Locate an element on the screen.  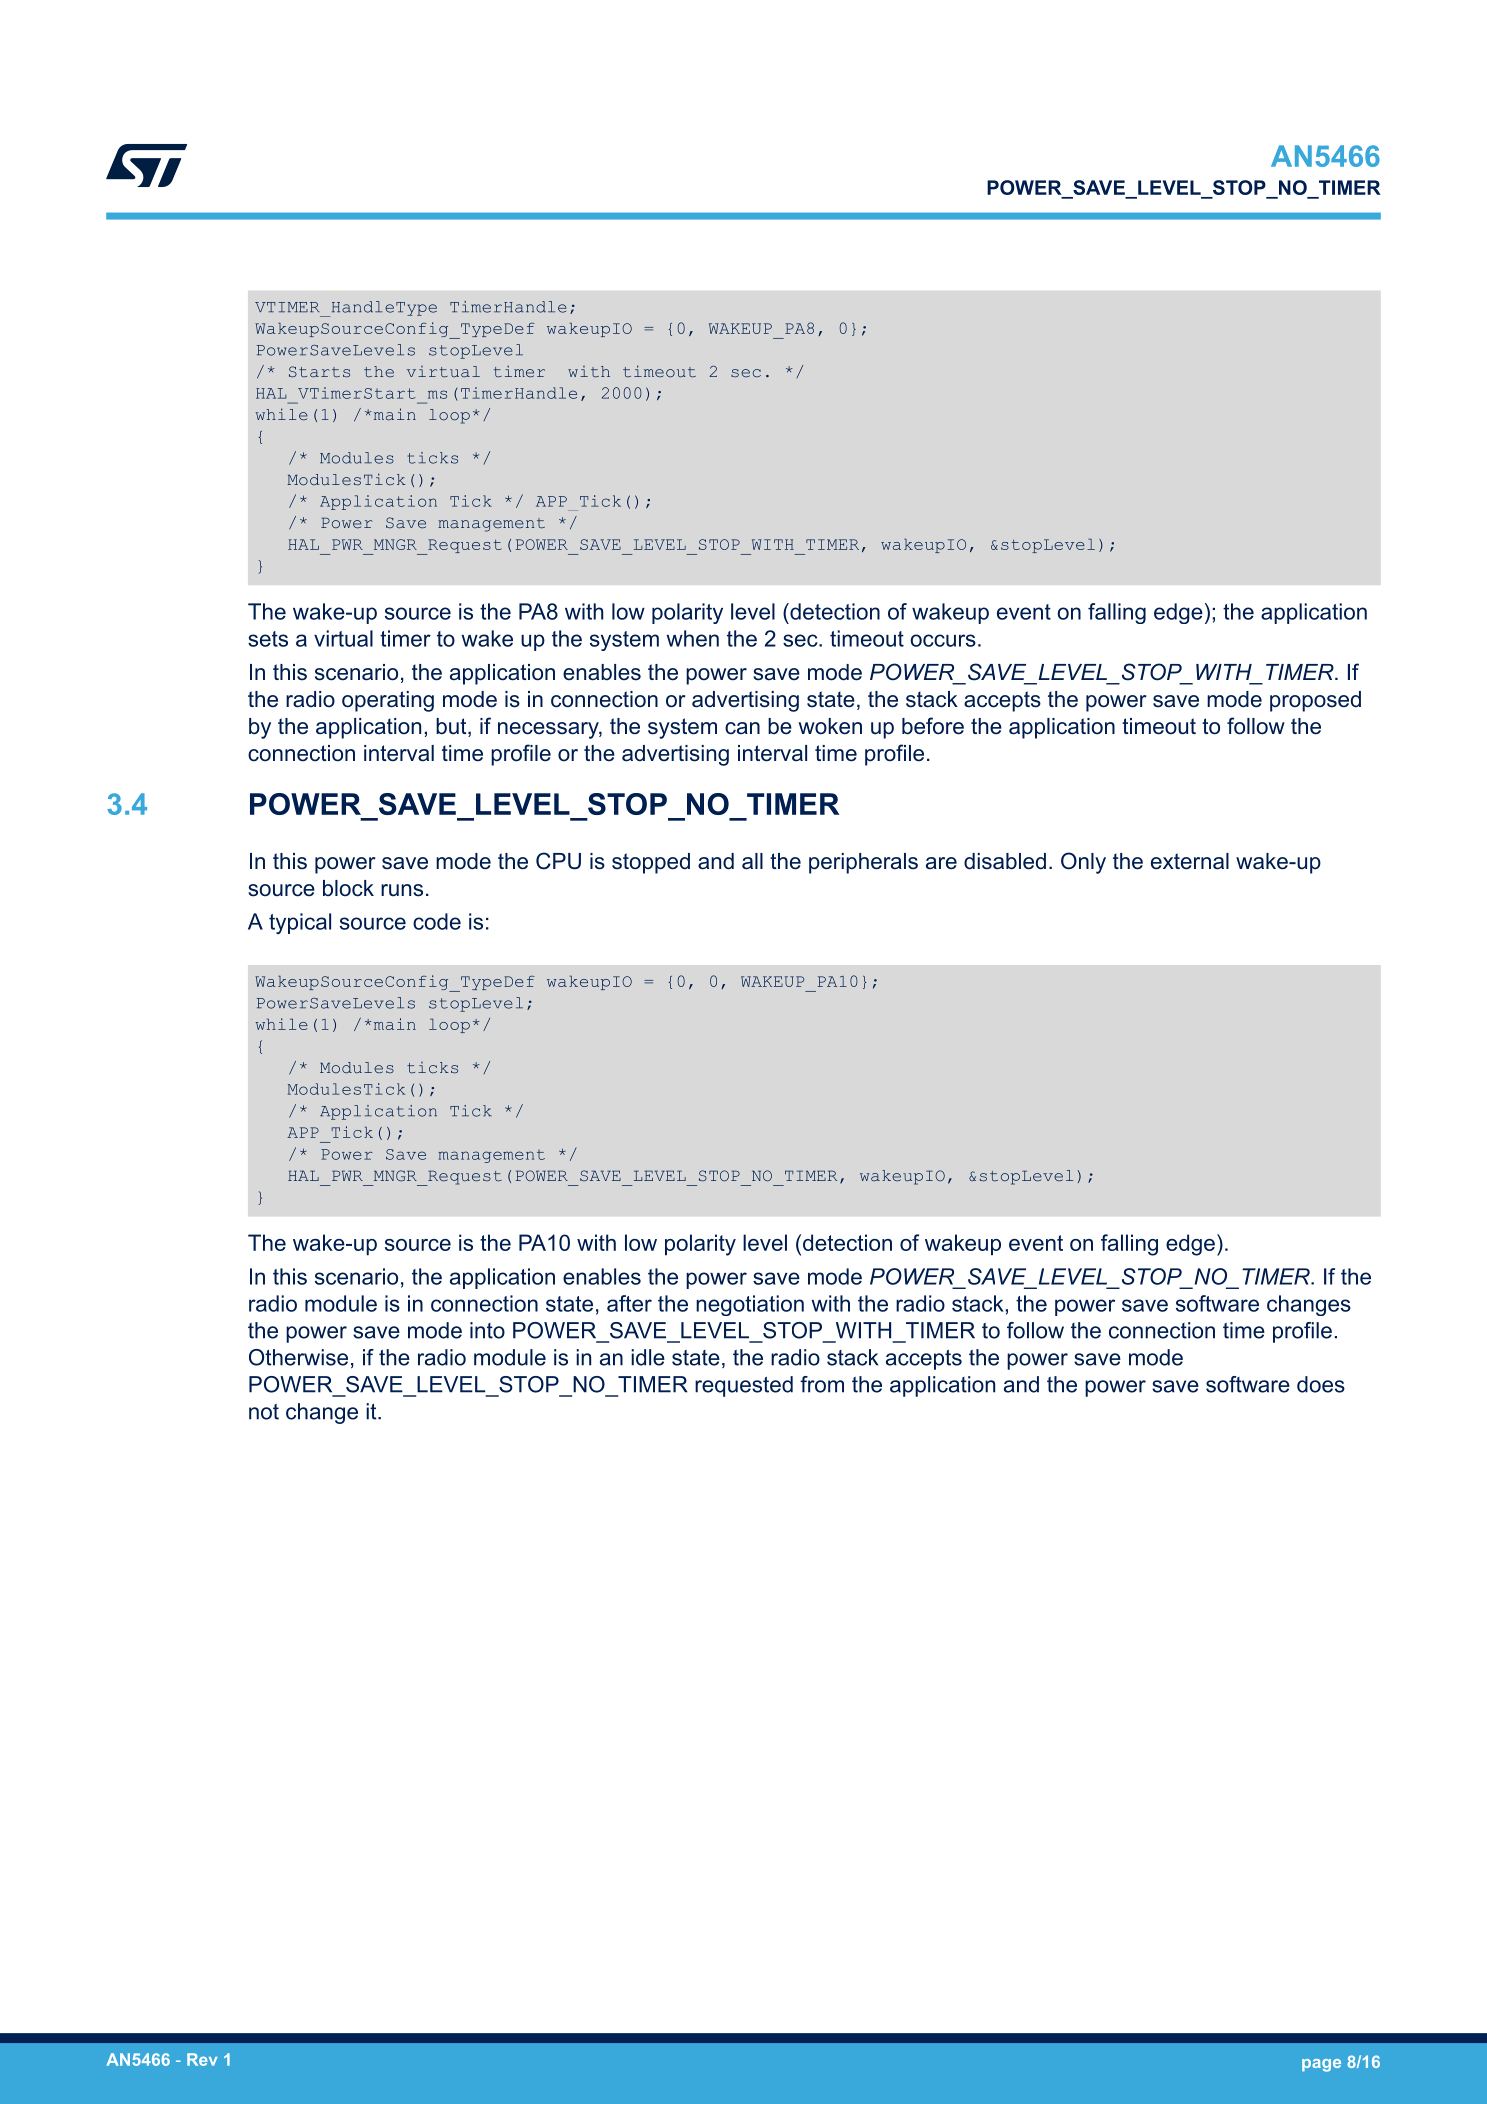
typical is located at coordinates (300, 923).
